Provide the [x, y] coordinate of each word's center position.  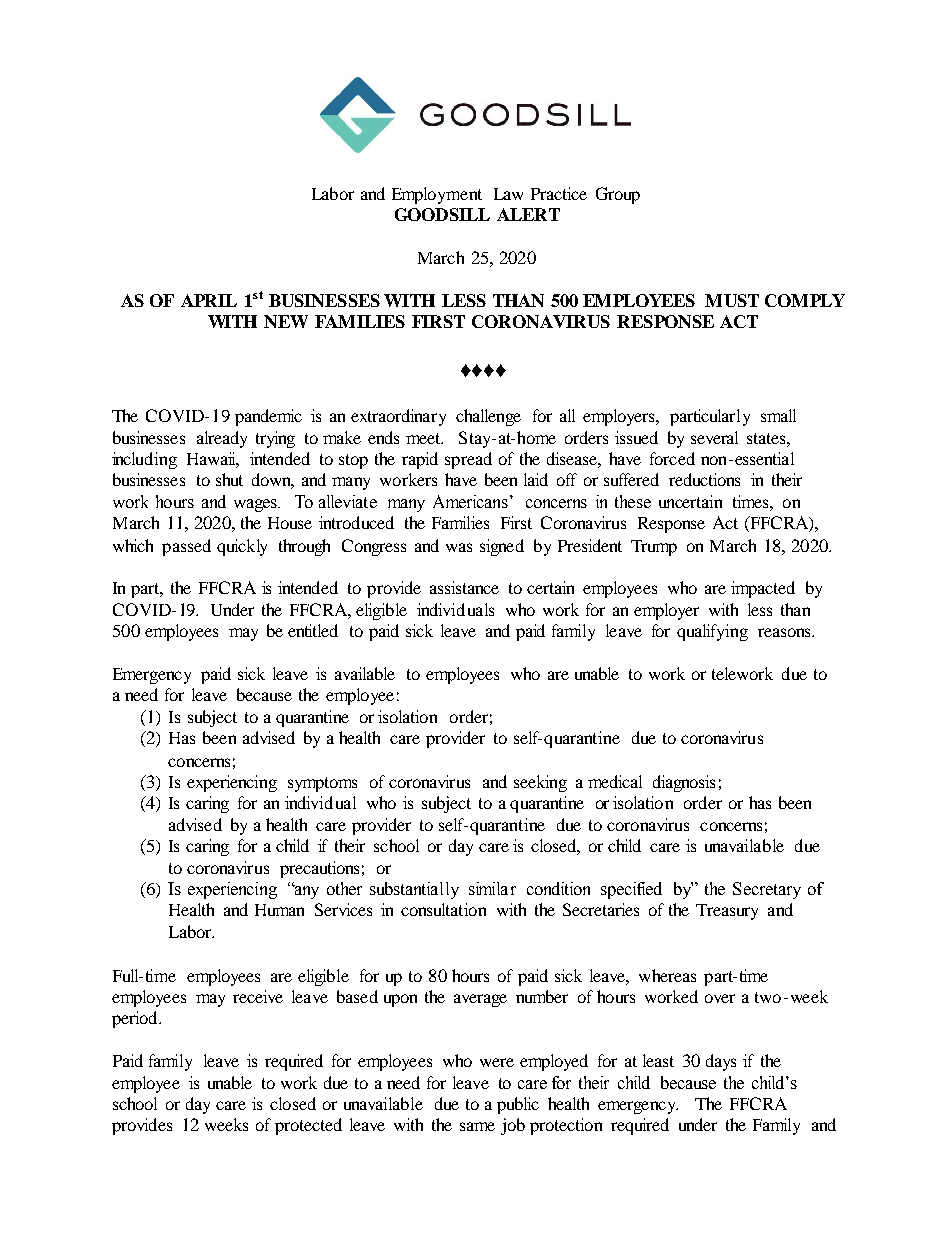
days [721, 1062]
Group [618, 195]
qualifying [712, 632]
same [477, 1126]
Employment [437, 195]
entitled [313, 630]
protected [308, 1126]
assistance [464, 587]
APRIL [209, 300]
